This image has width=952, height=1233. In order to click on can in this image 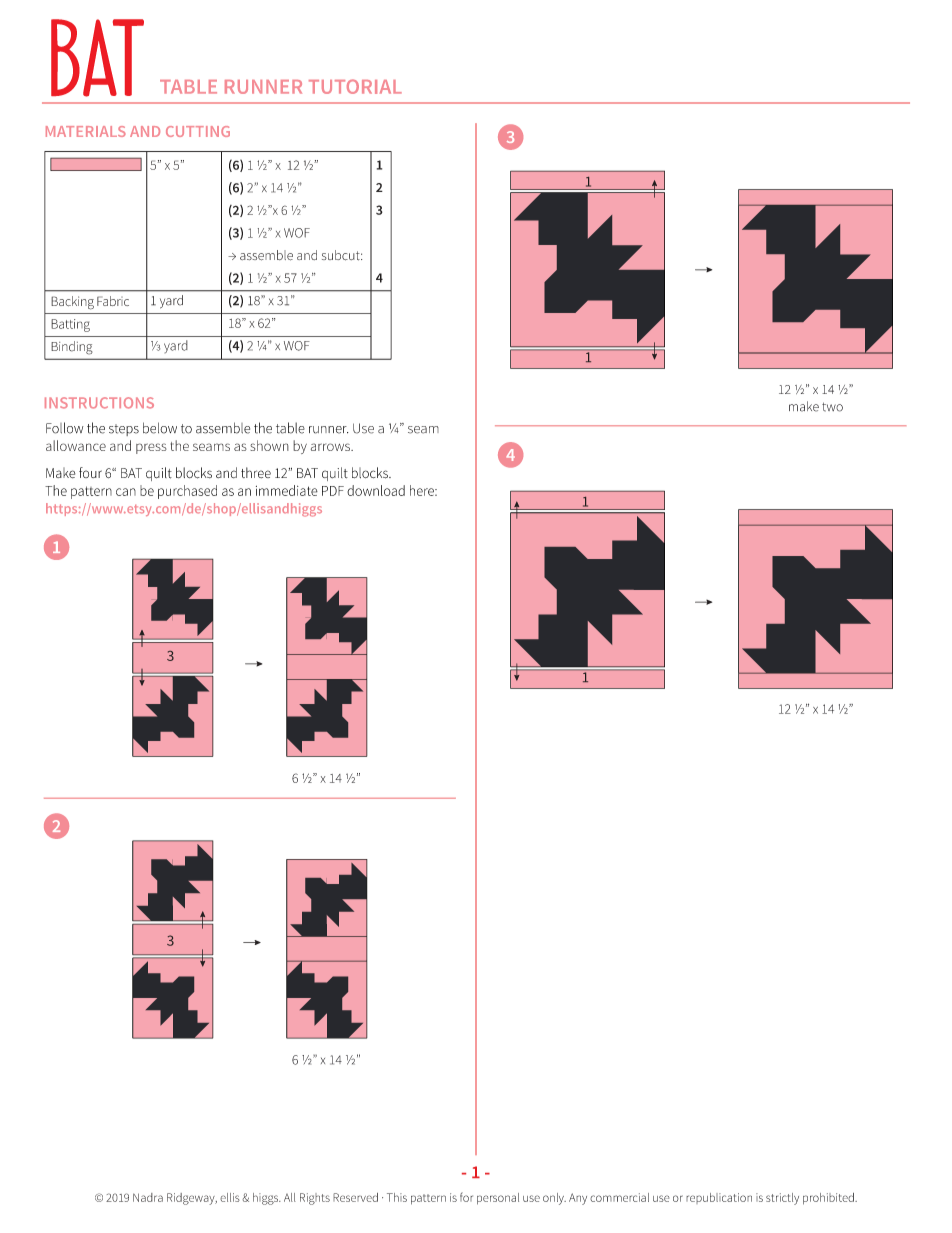, I will do `click(126, 492)`.
